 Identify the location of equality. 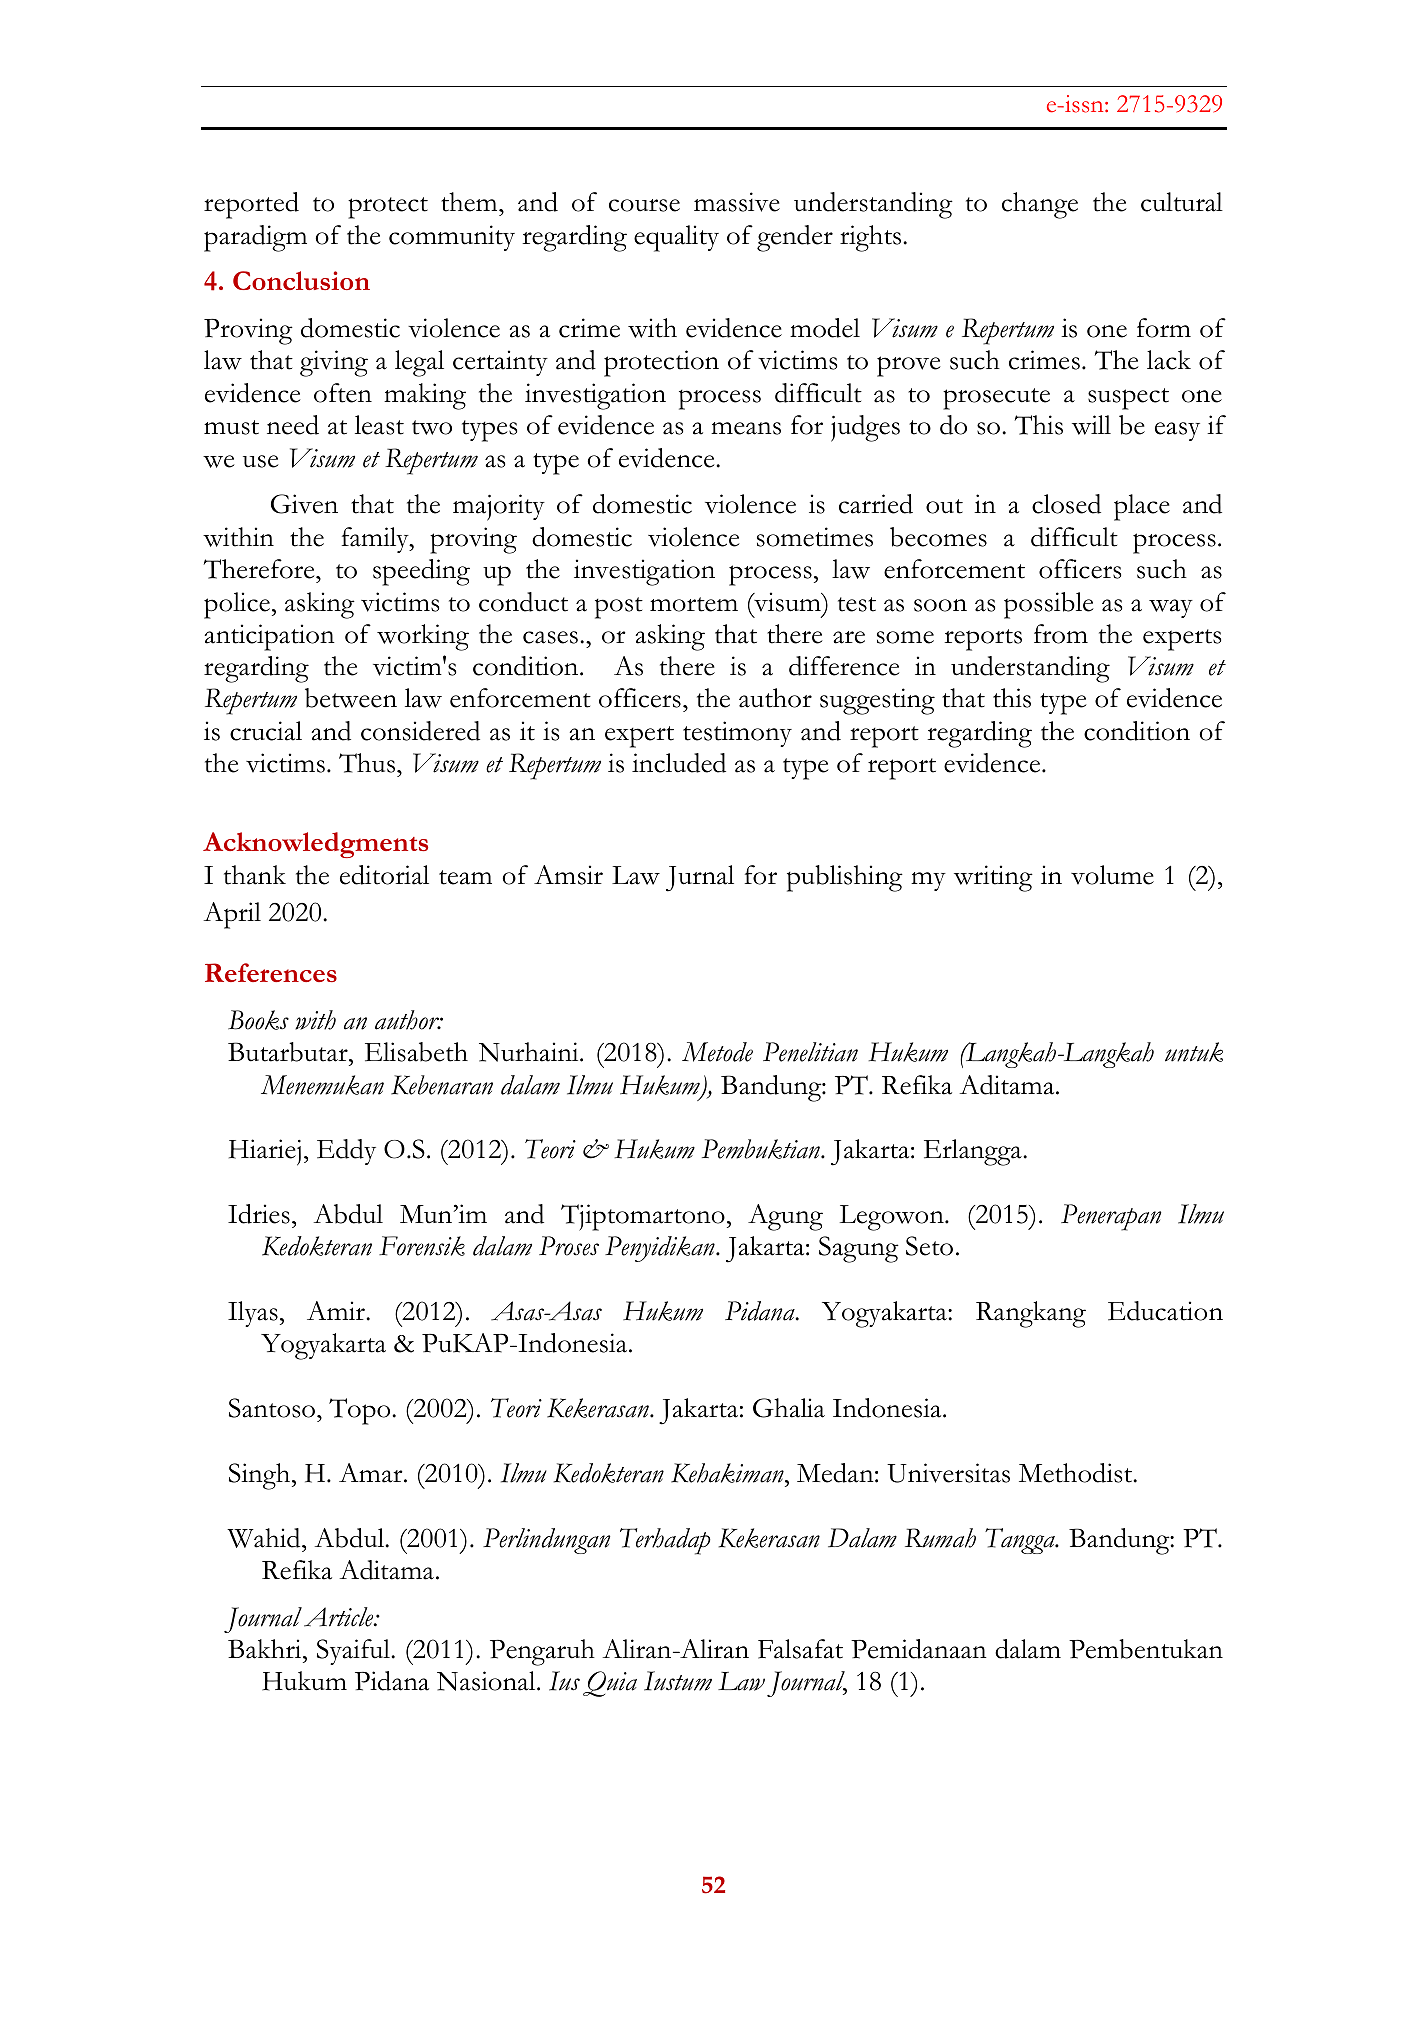
(676, 238).
